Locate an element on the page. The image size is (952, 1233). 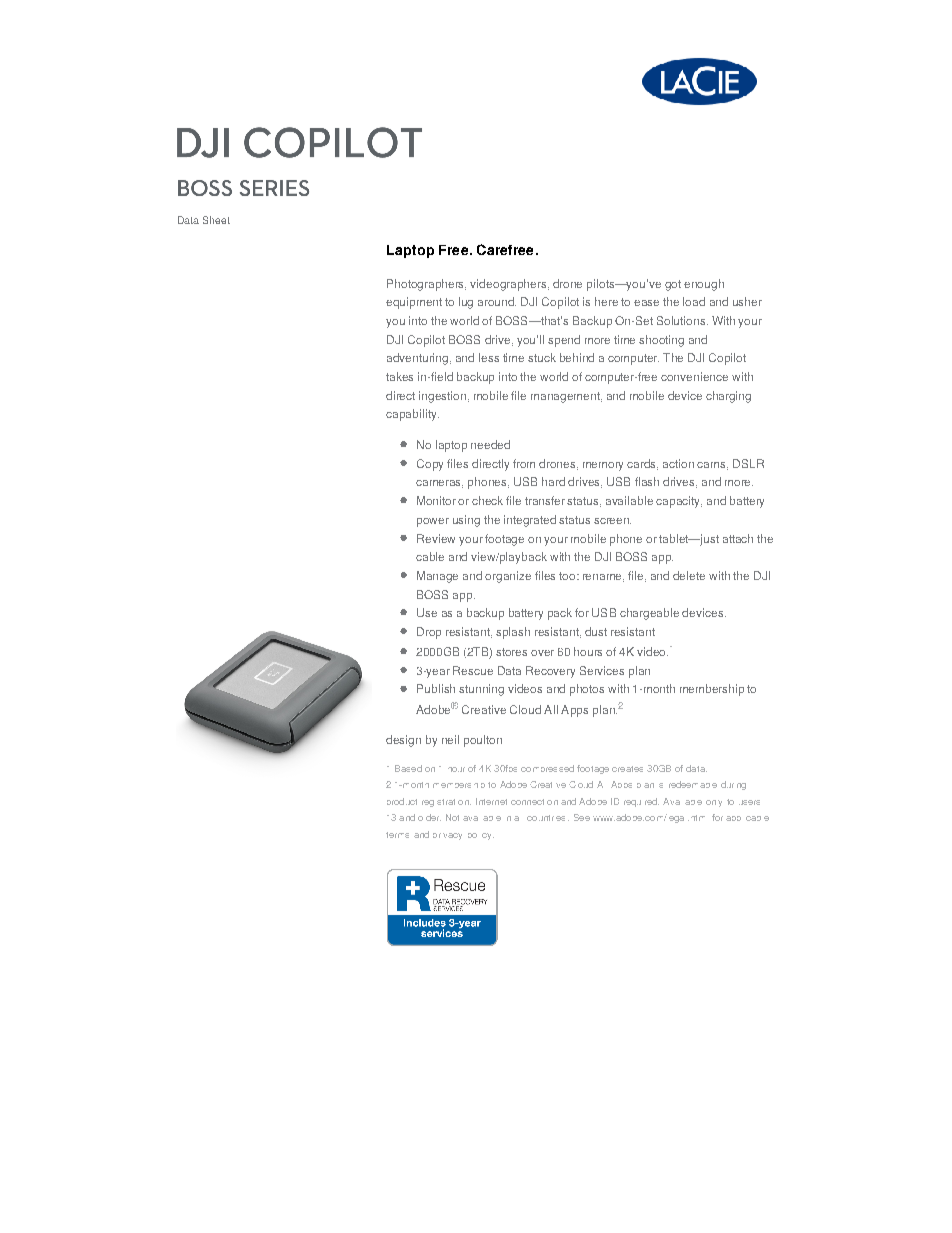
capacity is located at coordinates (679, 502).
